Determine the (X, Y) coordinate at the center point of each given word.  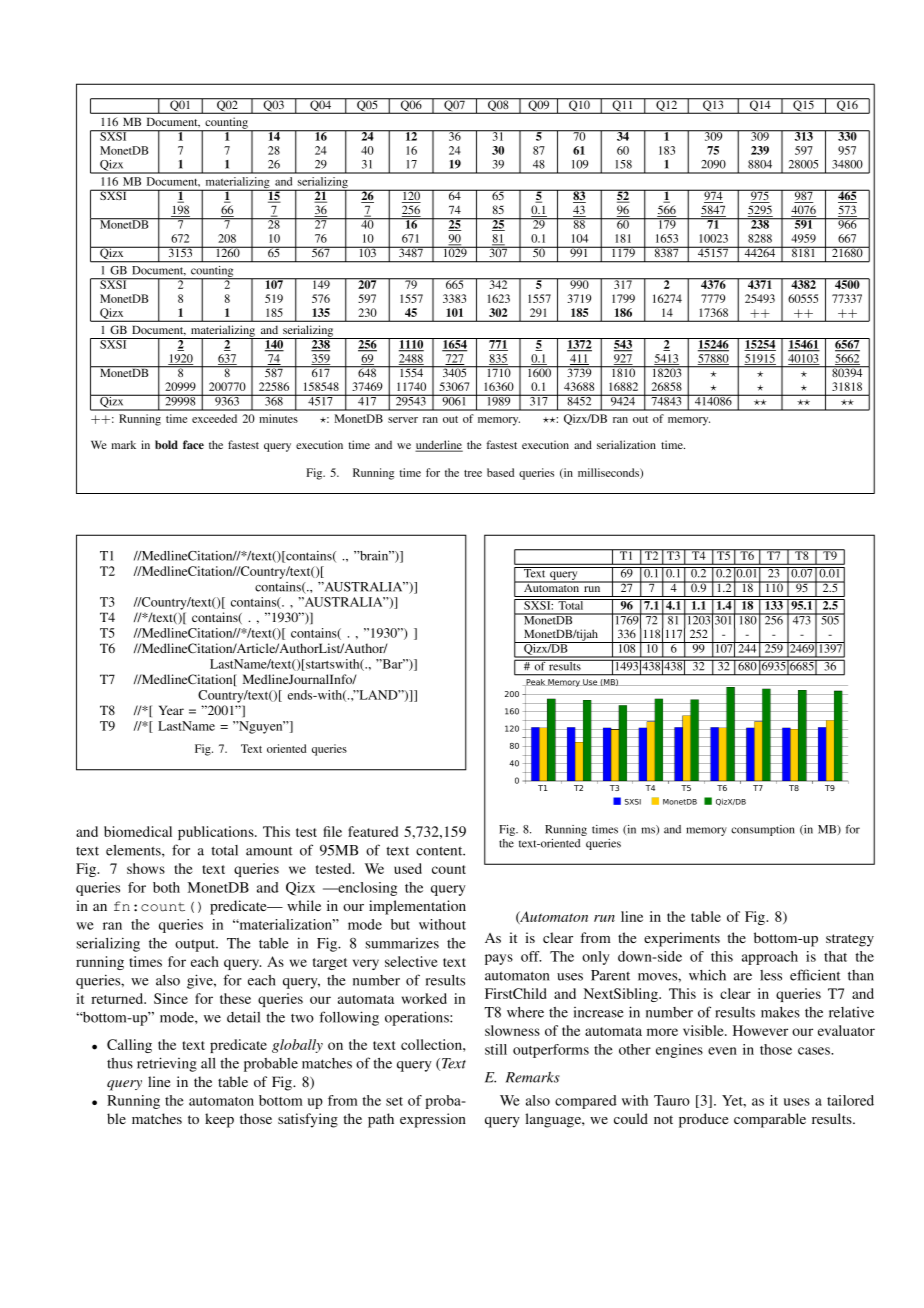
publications (217, 833)
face (193, 444)
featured (373, 831)
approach (770, 958)
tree (473, 473)
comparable (770, 1120)
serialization (626, 444)
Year (171, 710)
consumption (763, 830)
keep (219, 1120)
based (500, 472)
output (196, 945)
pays (499, 959)
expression (433, 1120)
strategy (850, 940)
